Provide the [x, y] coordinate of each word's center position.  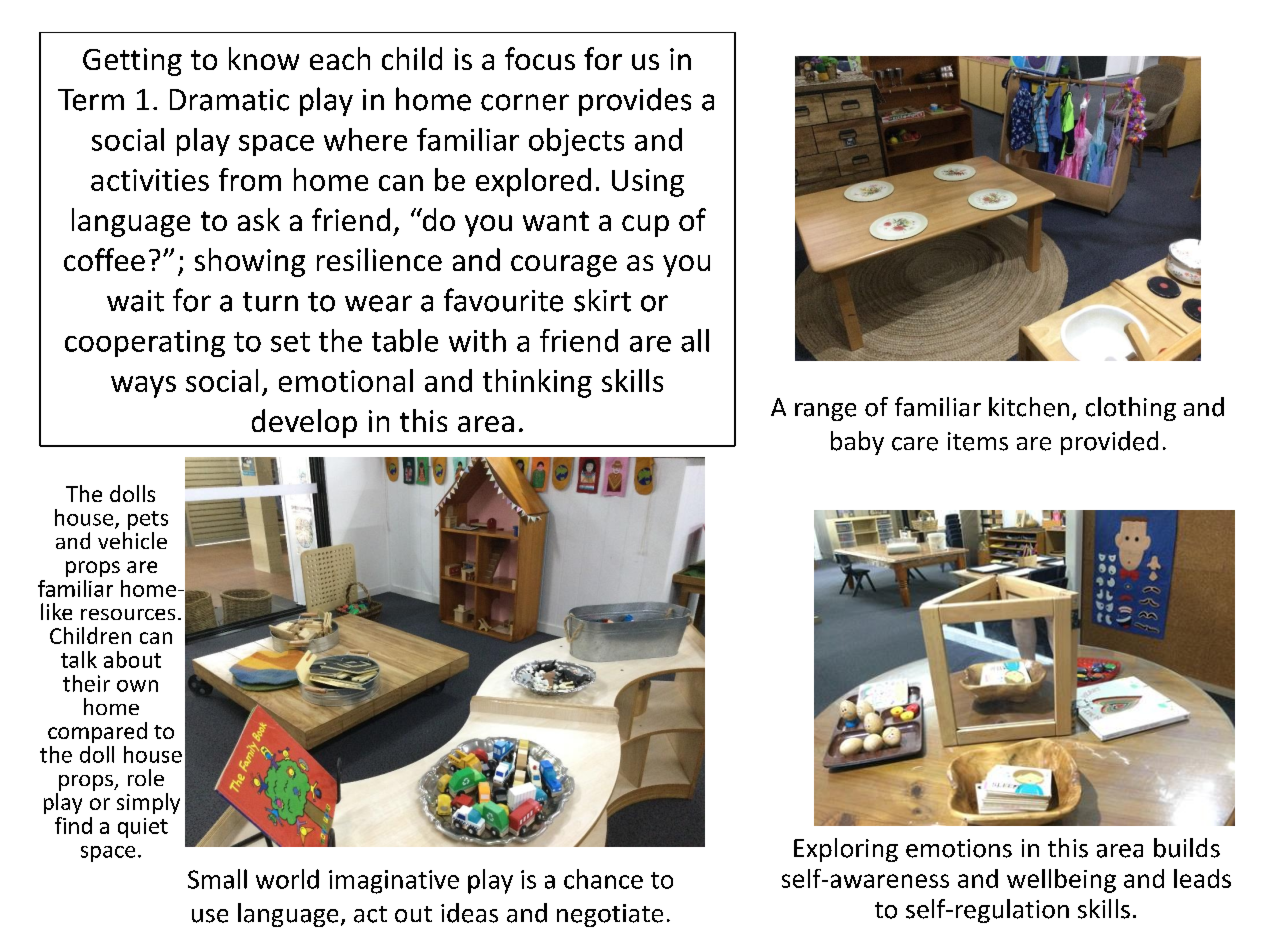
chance [603, 879]
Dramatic [229, 100]
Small [217, 879]
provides [635, 102]
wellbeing [1061, 881]
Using [648, 183]
